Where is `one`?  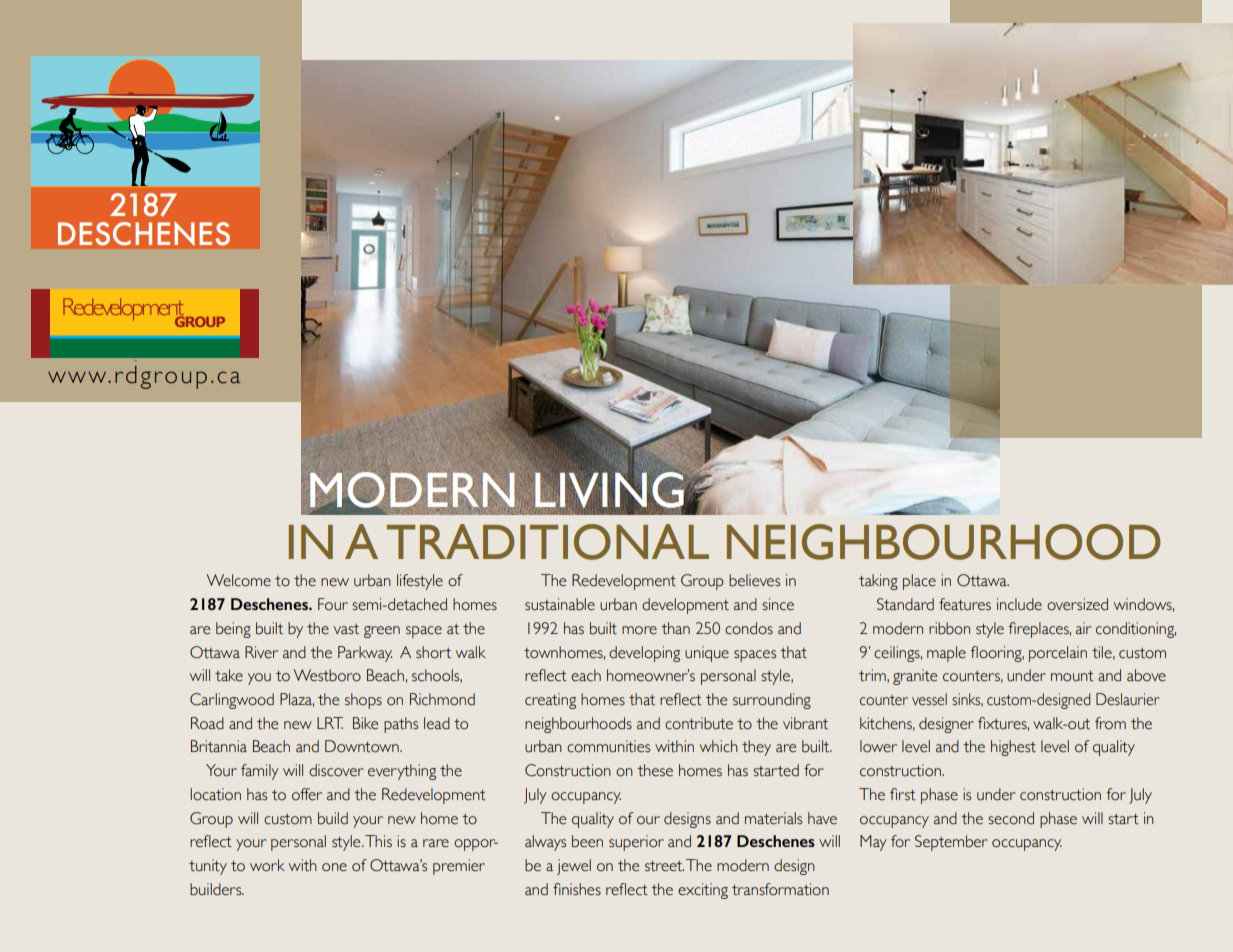
one is located at coordinates (334, 867).
